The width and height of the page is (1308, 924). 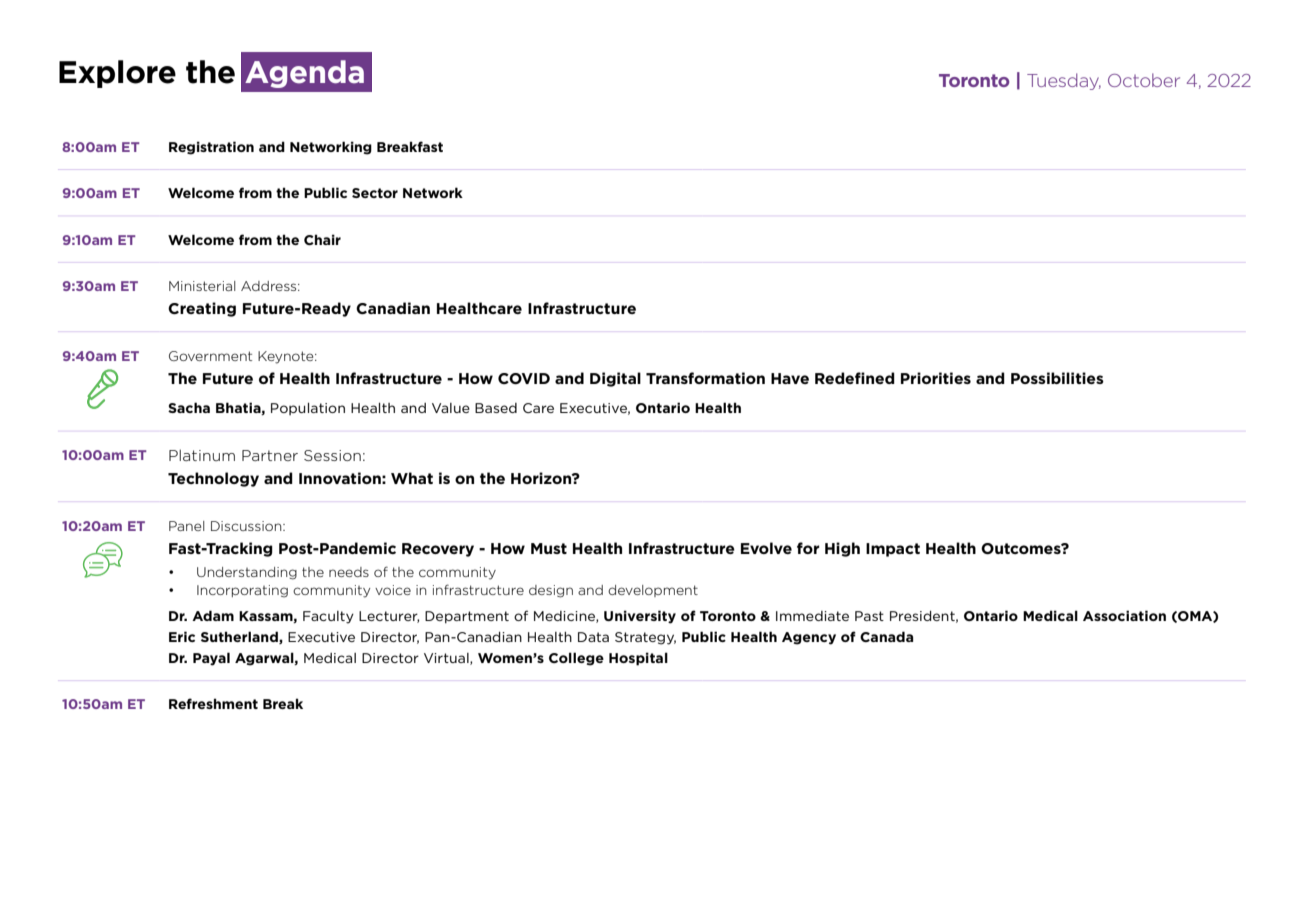 I want to click on Must, so click(x=549, y=548).
